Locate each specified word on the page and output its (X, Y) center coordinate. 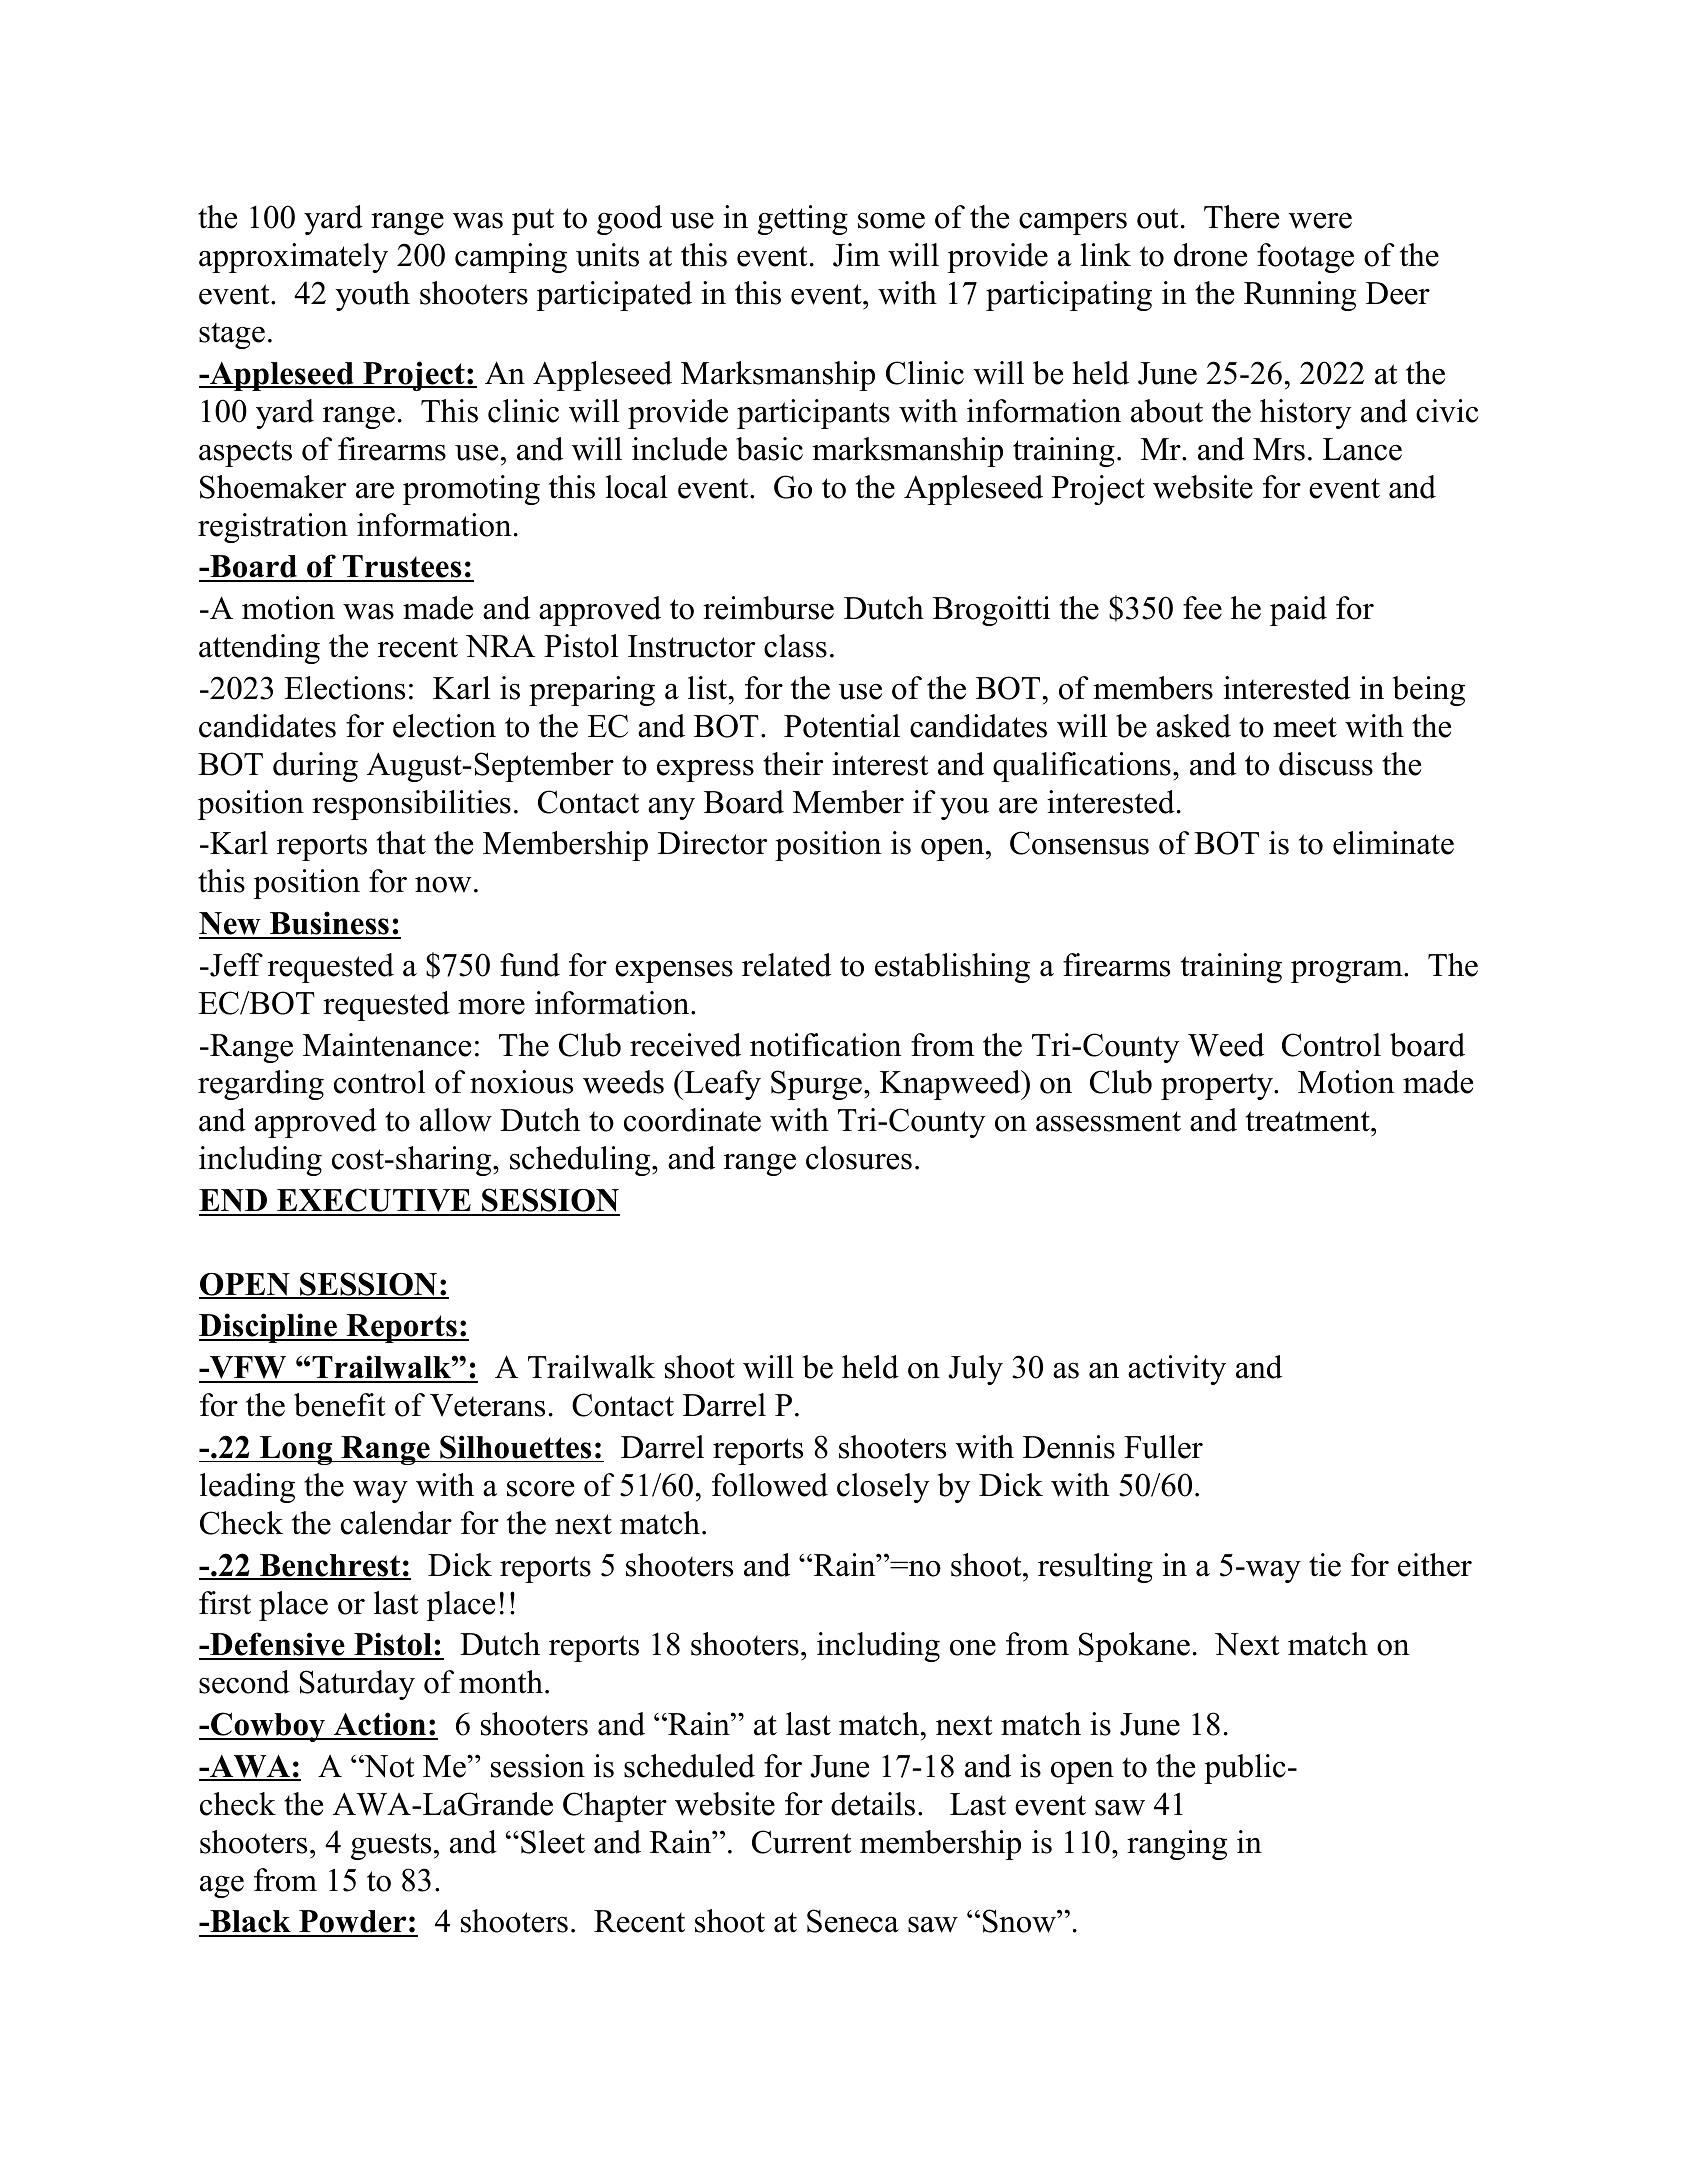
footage (1305, 258)
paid (1298, 611)
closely (883, 1488)
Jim (856, 255)
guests (391, 1846)
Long (296, 1450)
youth (372, 296)
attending (259, 649)
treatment (1309, 1121)
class (795, 646)
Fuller (1163, 1447)
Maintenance (387, 1045)
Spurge (816, 1085)
